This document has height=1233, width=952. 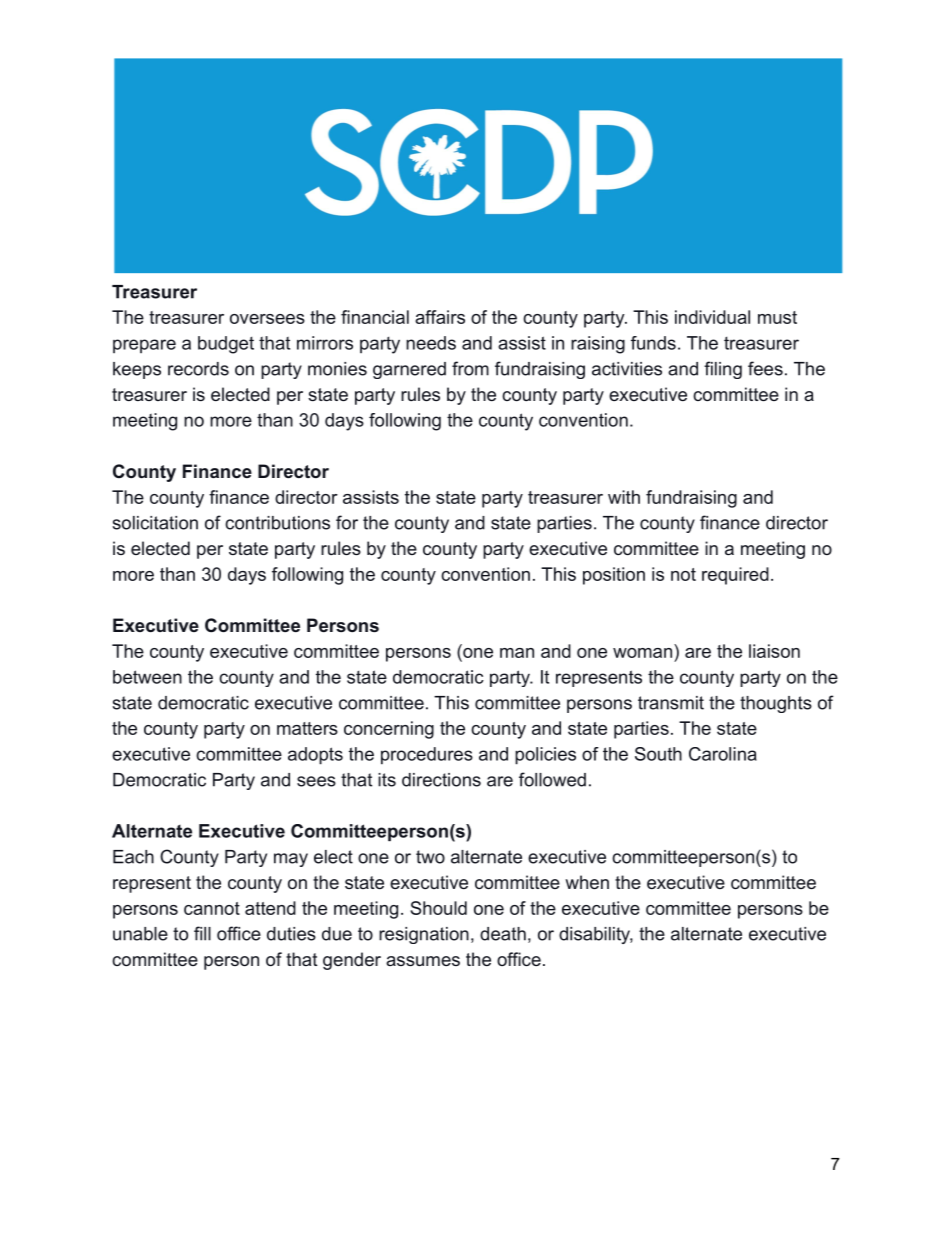 What do you see at coordinates (712, 317) in the document?
I see `individual` at bounding box center [712, 317].
